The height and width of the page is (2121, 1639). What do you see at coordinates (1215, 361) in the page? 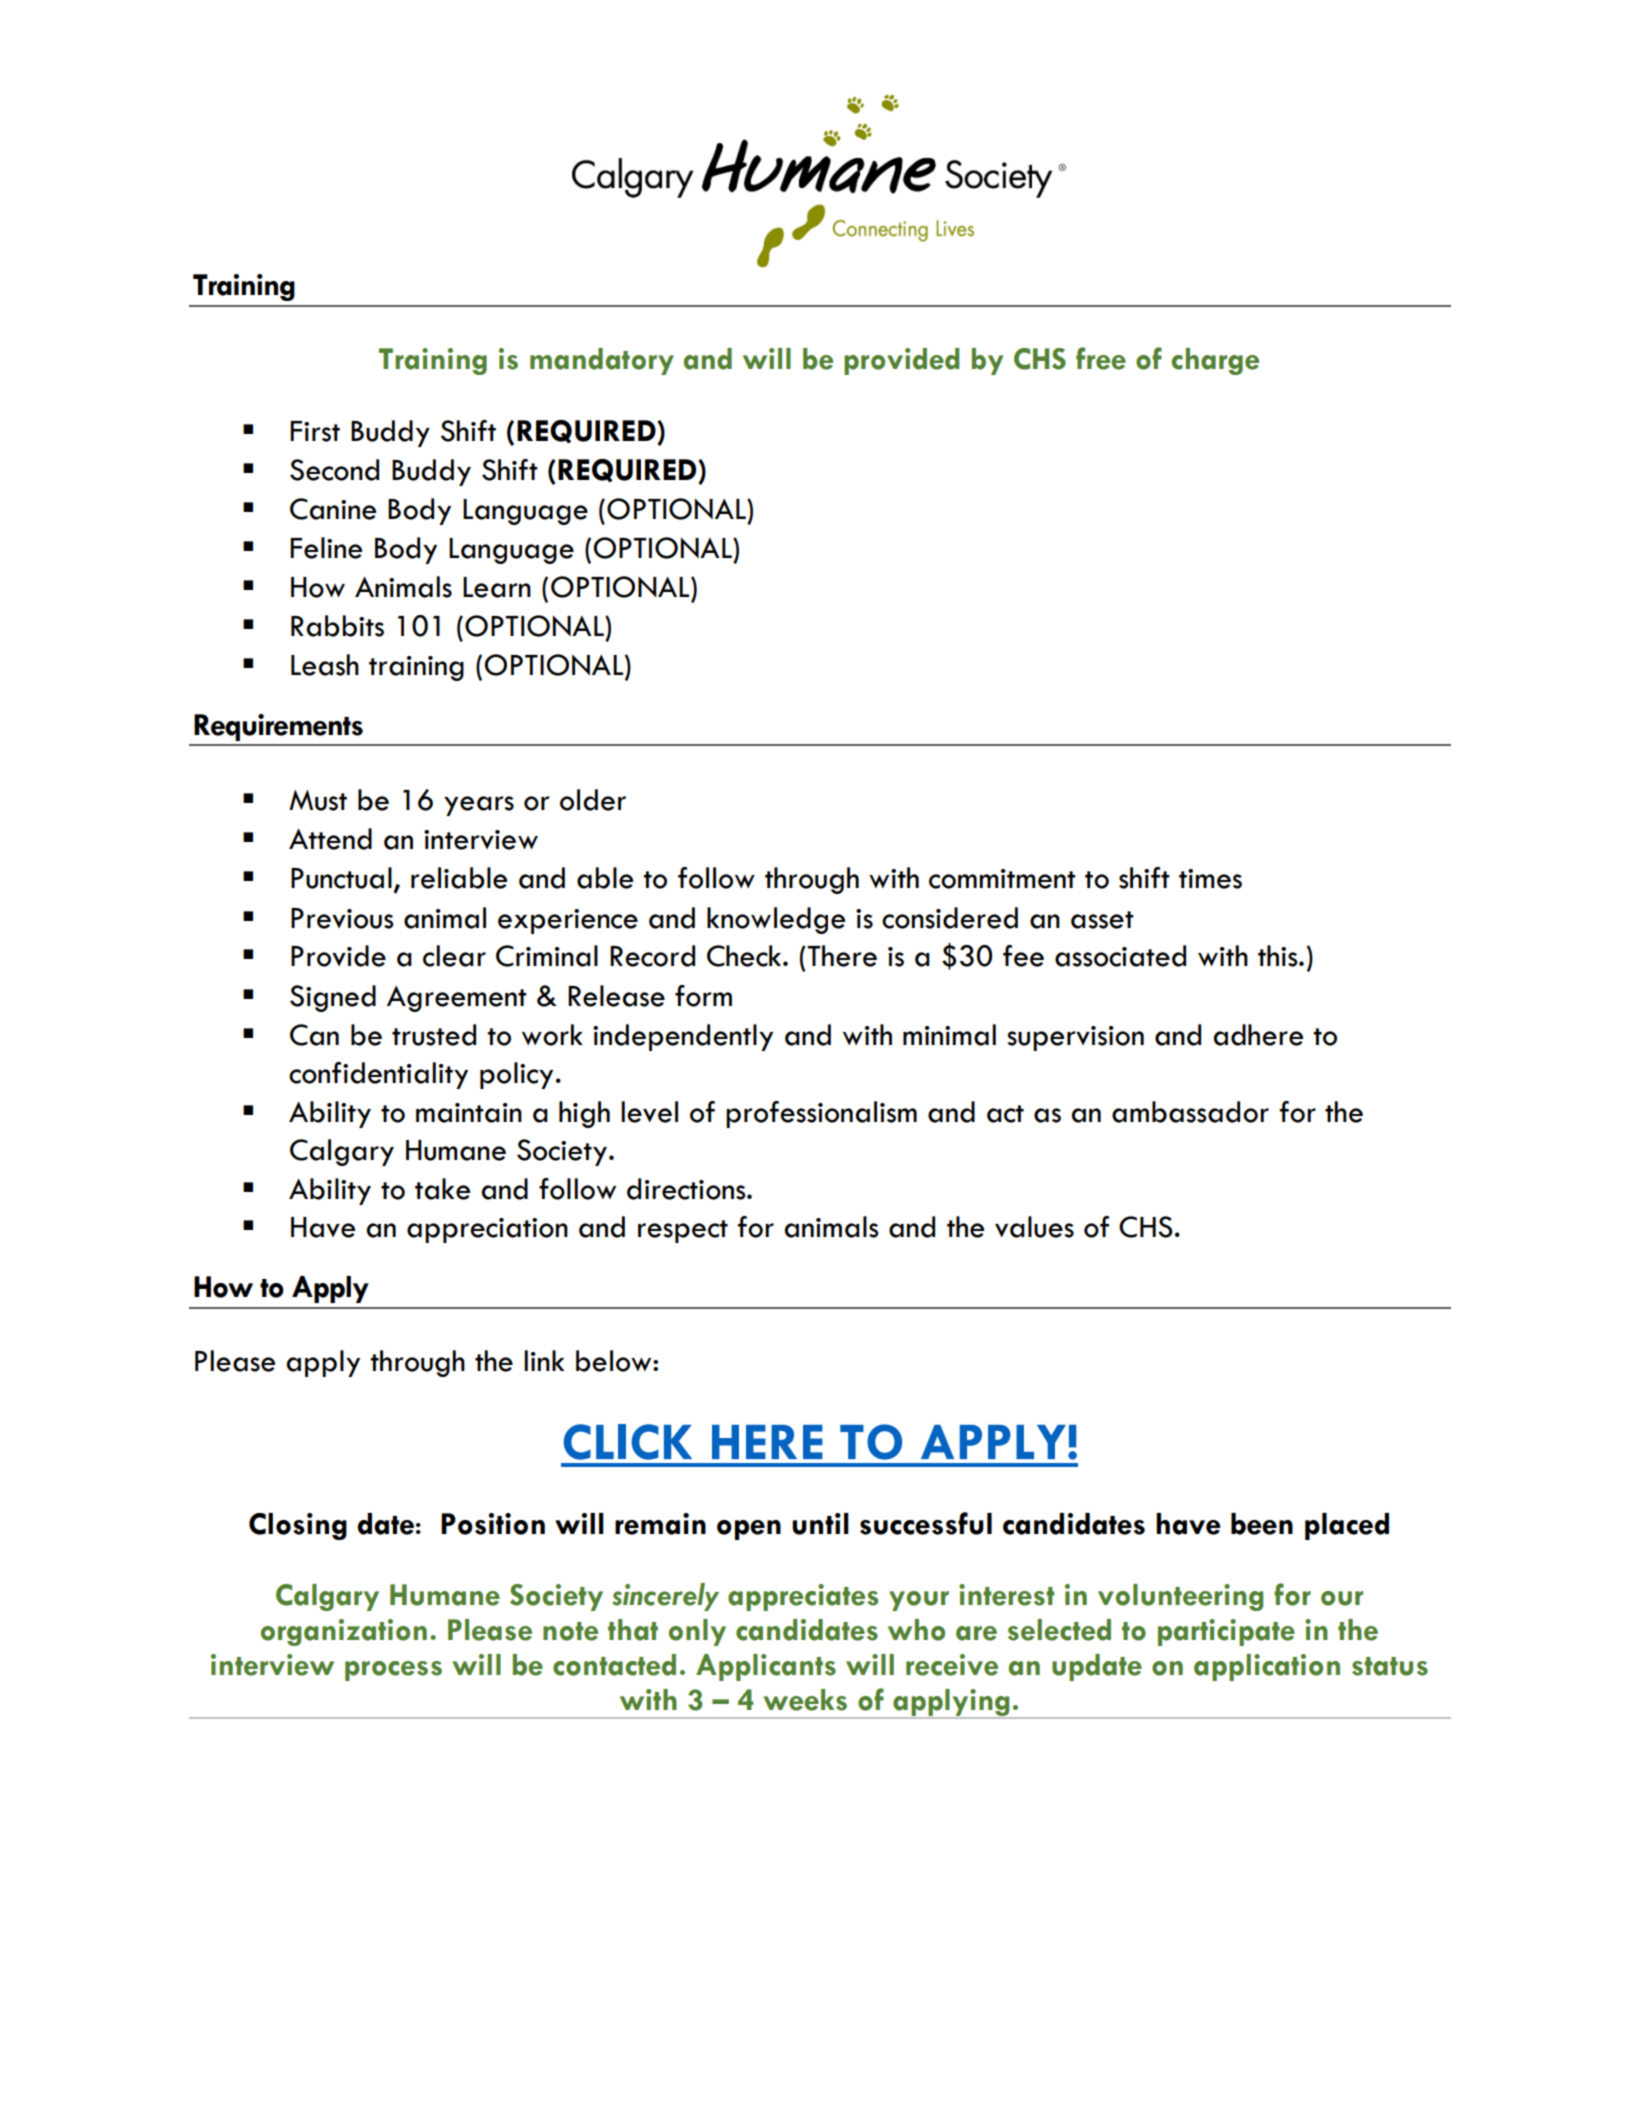
I see `charge` at bounding box center [1215, 361].
